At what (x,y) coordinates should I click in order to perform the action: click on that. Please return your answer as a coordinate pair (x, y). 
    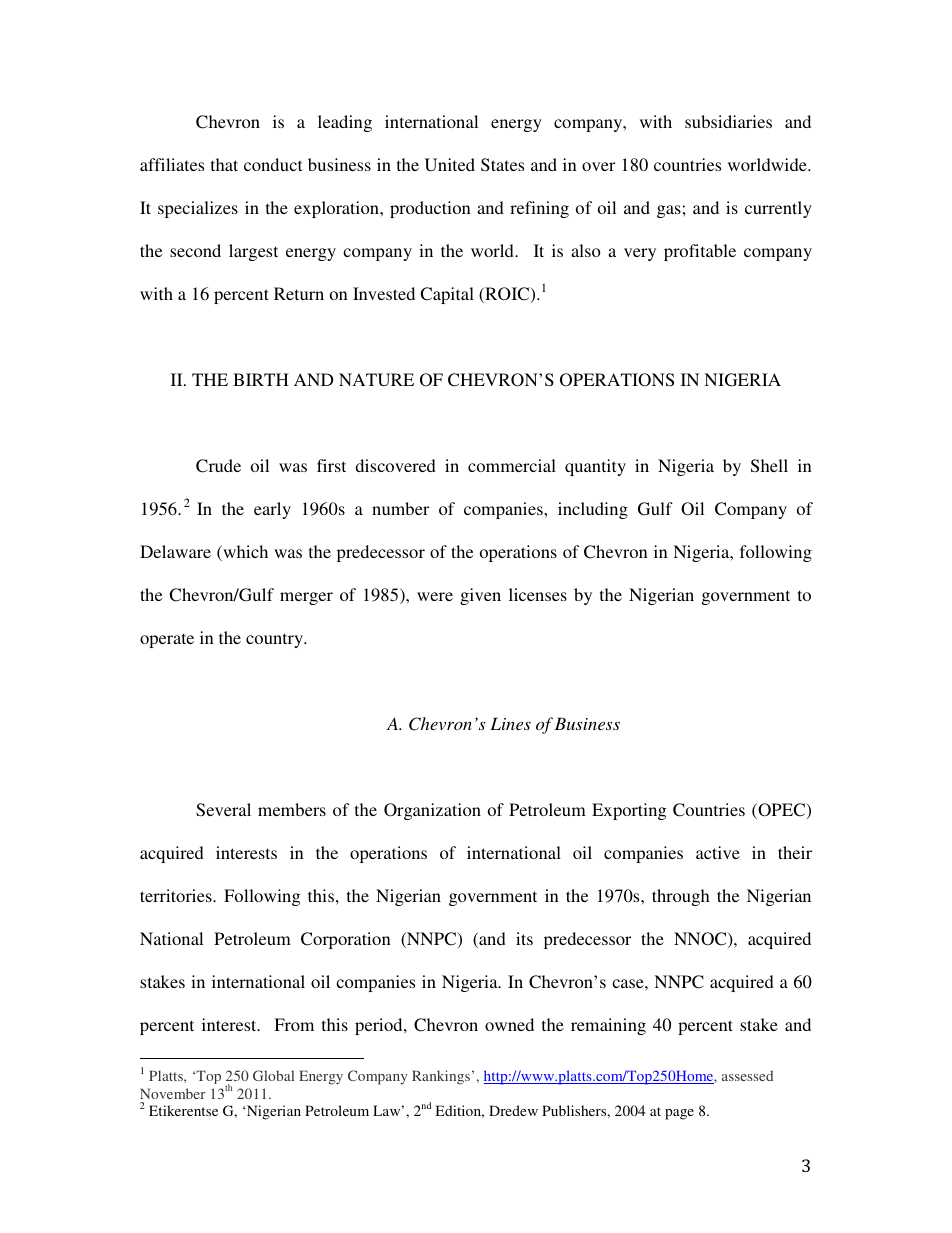
    Looking at the image, I should click on (224, 164).
